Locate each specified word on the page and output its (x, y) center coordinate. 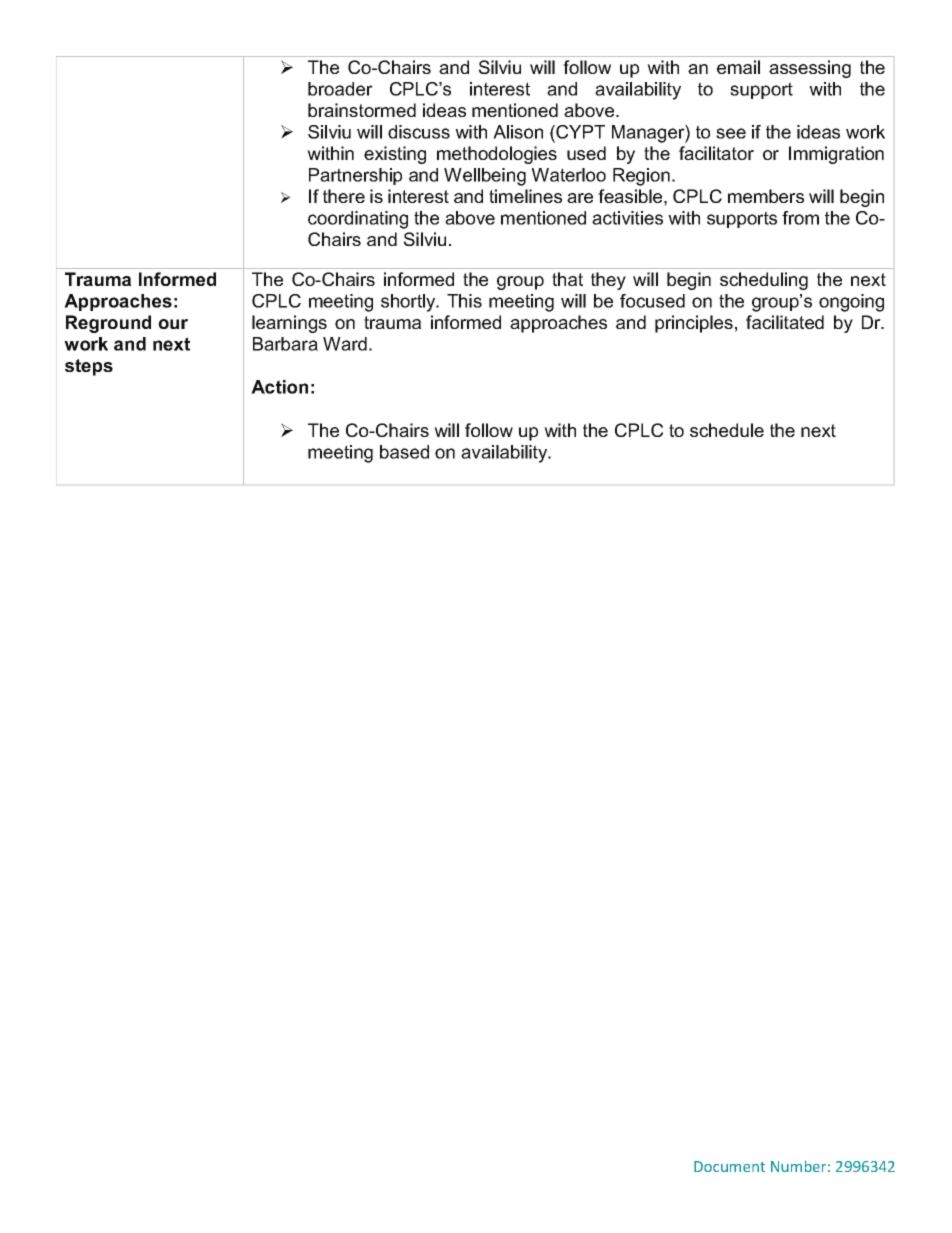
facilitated (785, 322)
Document (729, 1166)
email (738, 67)
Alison (518, 132)
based (404, 452)
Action (279, 387)
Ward (345, 344)
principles (694, 324)
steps (89, 367)
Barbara (285, 344)
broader (340, 89)
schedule (727, 430)
